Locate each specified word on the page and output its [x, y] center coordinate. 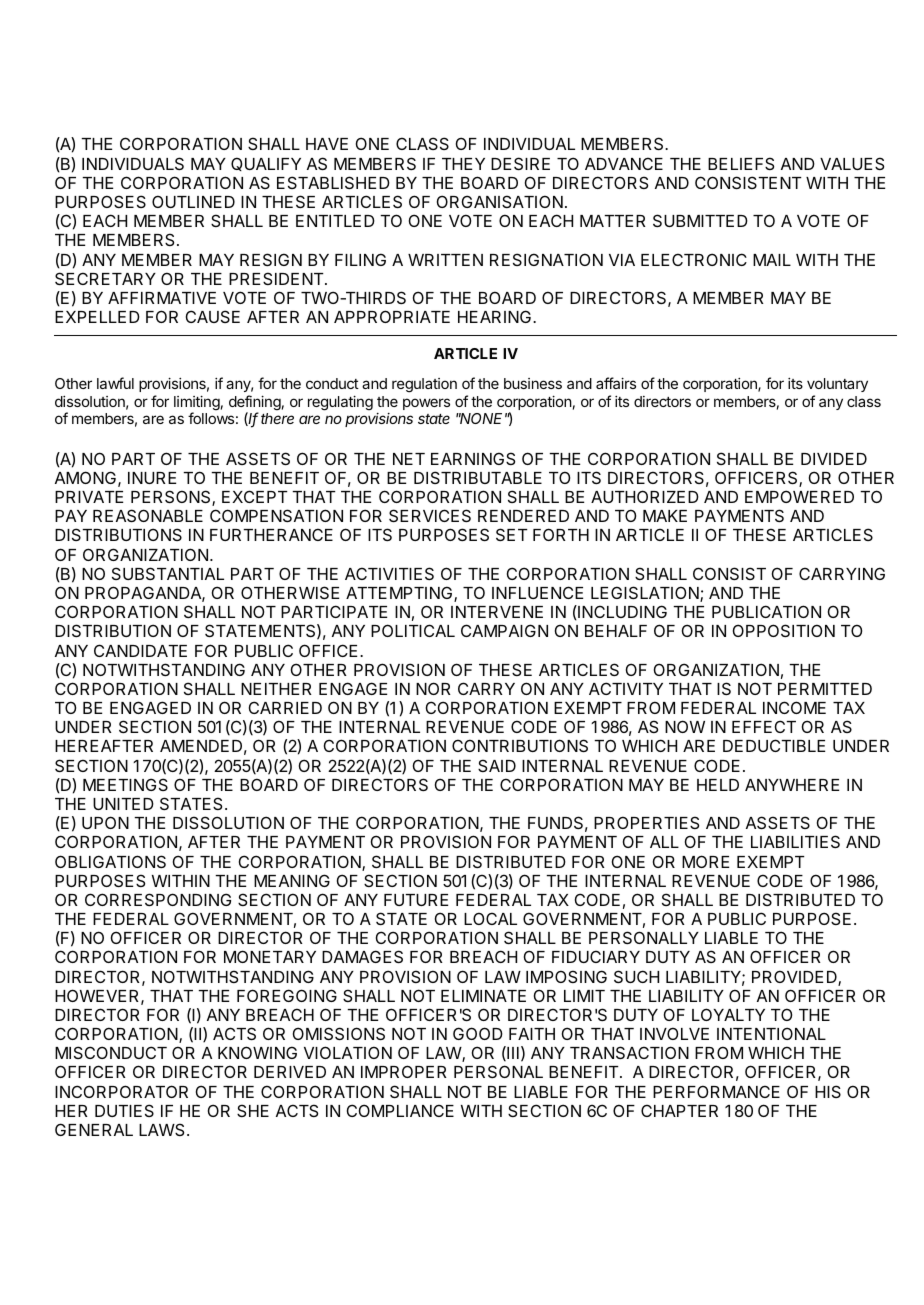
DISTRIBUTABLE [478, 477]
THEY [463, 164]
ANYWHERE [792, 785]
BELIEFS [741, 163]
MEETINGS [125, 784]
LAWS [161, 1129]
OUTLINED [193, 201]
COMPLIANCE [400, 1110]
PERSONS [172, 498]
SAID [497, 765]
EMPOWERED [799, 496]
